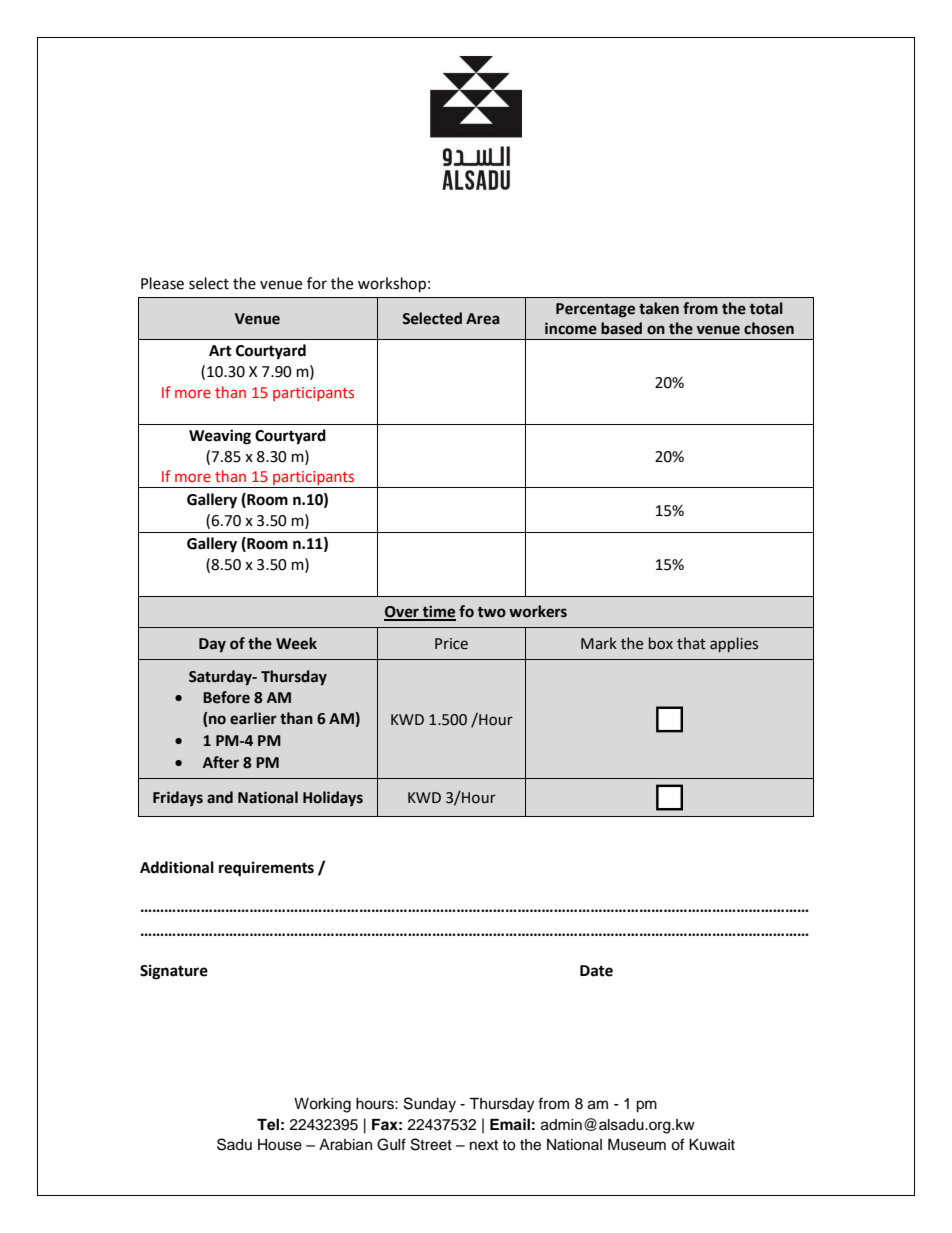 The height and width of the document is (1233, 952). I want to click on next, so click(484, 1145).
